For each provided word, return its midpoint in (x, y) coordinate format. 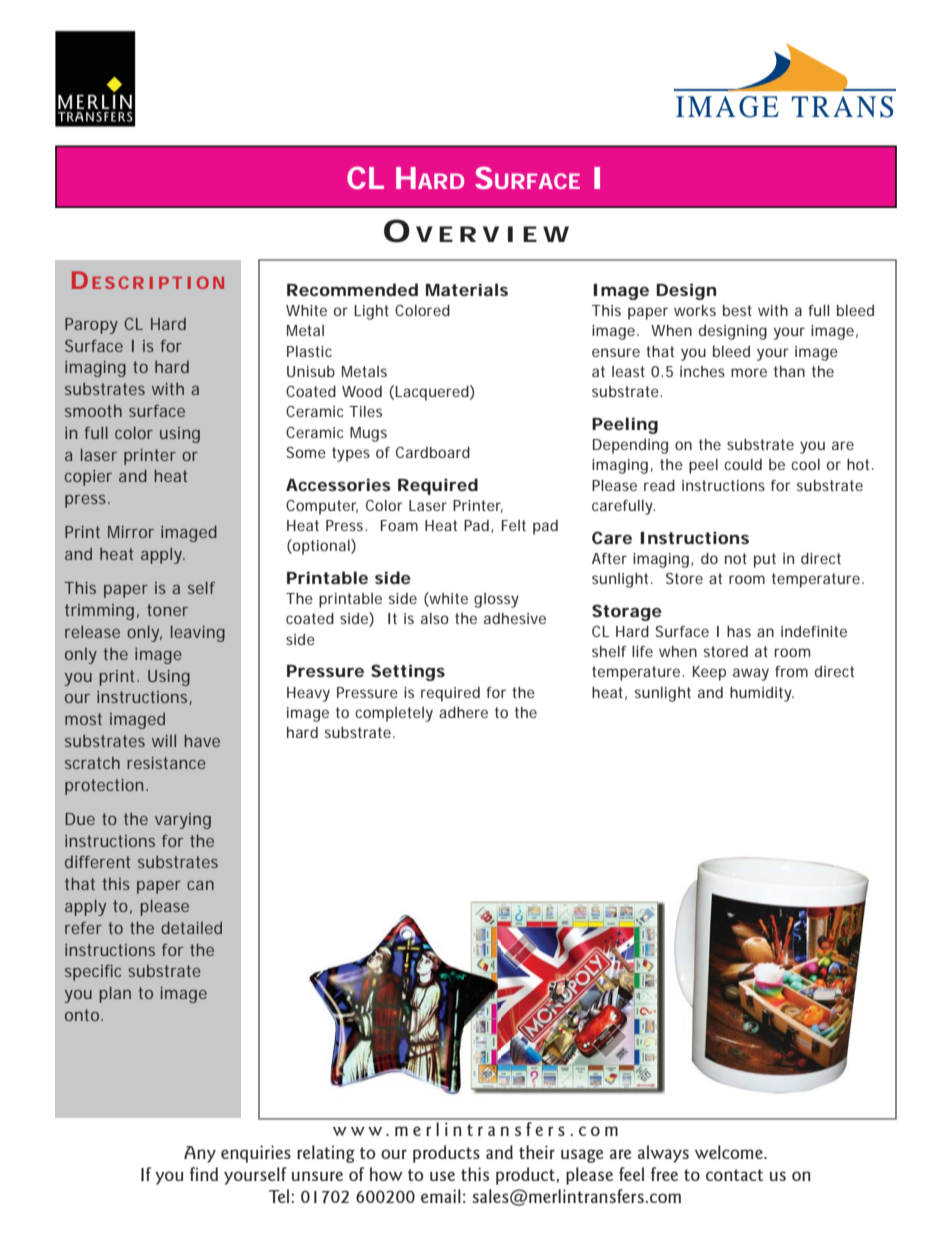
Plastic (309, 351)
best (737, 310)
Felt (514, 525)
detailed (191, 927)
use (442, 1176)
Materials (467, 289)
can (200, 885)
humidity (762, 694)
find (204, 1174)
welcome (730, 1152)
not (736, 558)
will (164, 740)
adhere (463, 712)
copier (88, 478)
